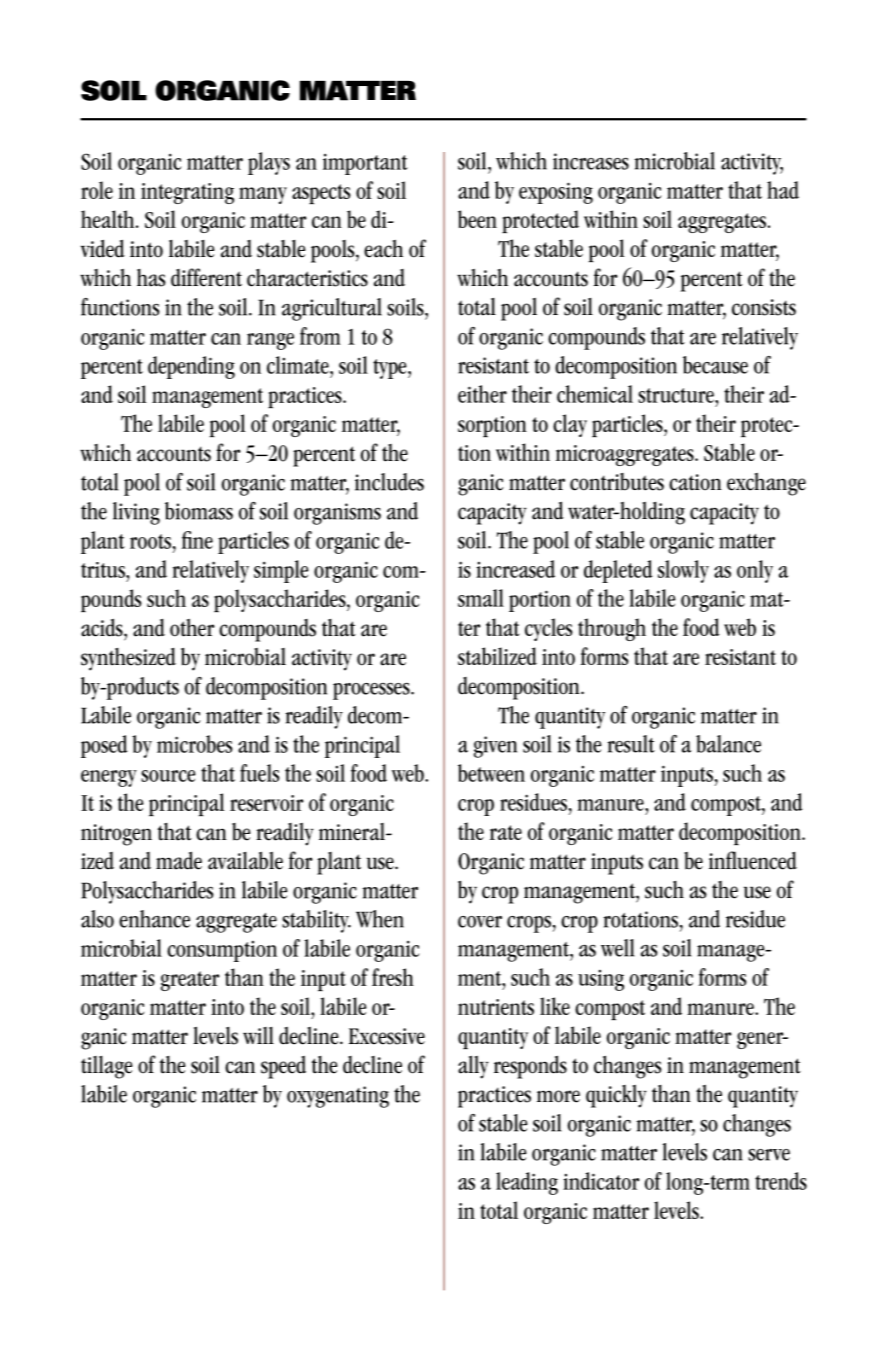 Image resolution: width=887 pixels, height=1372 pixels. I want to click on balance, so click(728, 744).
